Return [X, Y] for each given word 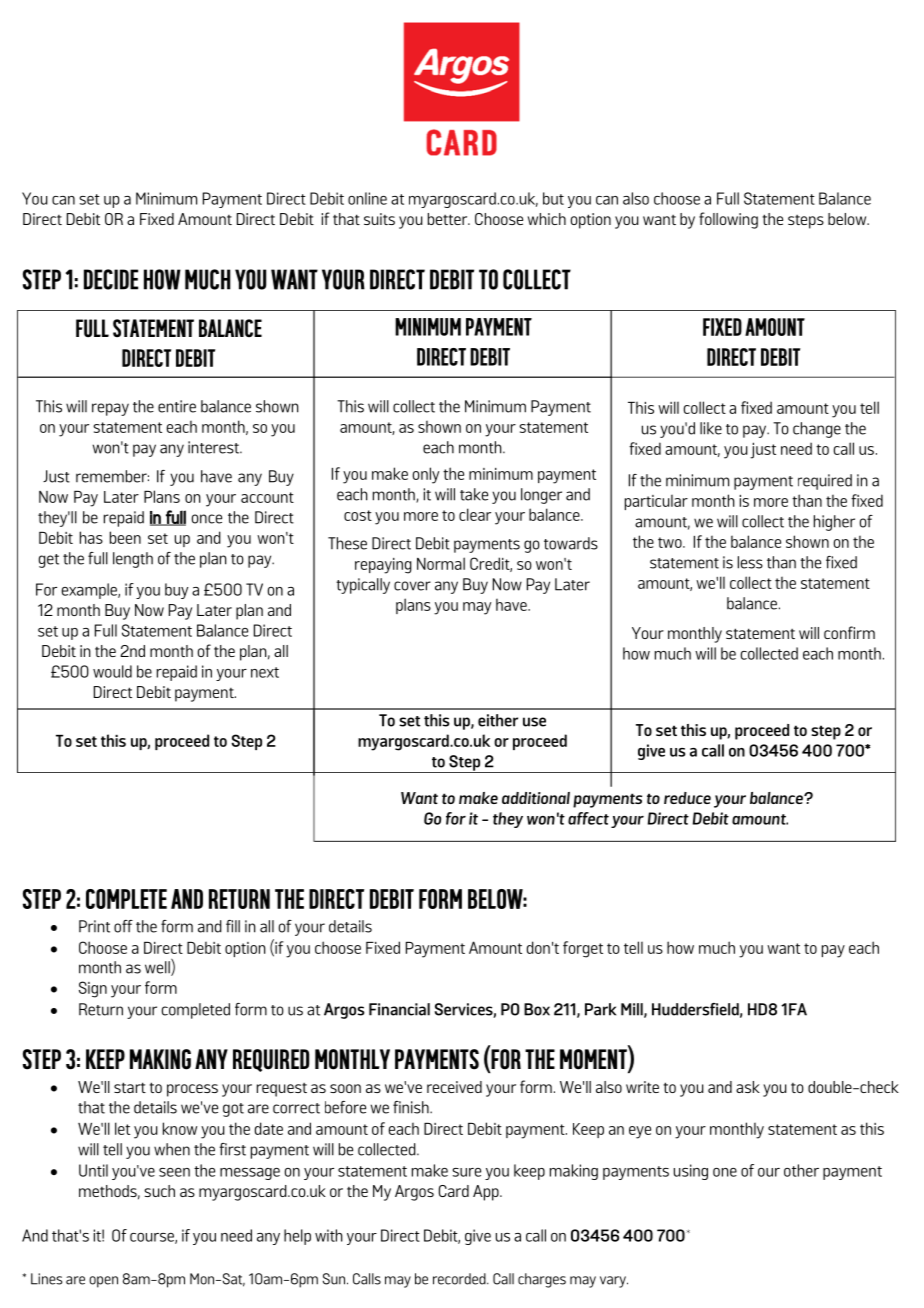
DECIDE [111, 279]
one [725, 1172]
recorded [460, 1279]
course [153, 1238]
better [449, 219]
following [728, 220]
